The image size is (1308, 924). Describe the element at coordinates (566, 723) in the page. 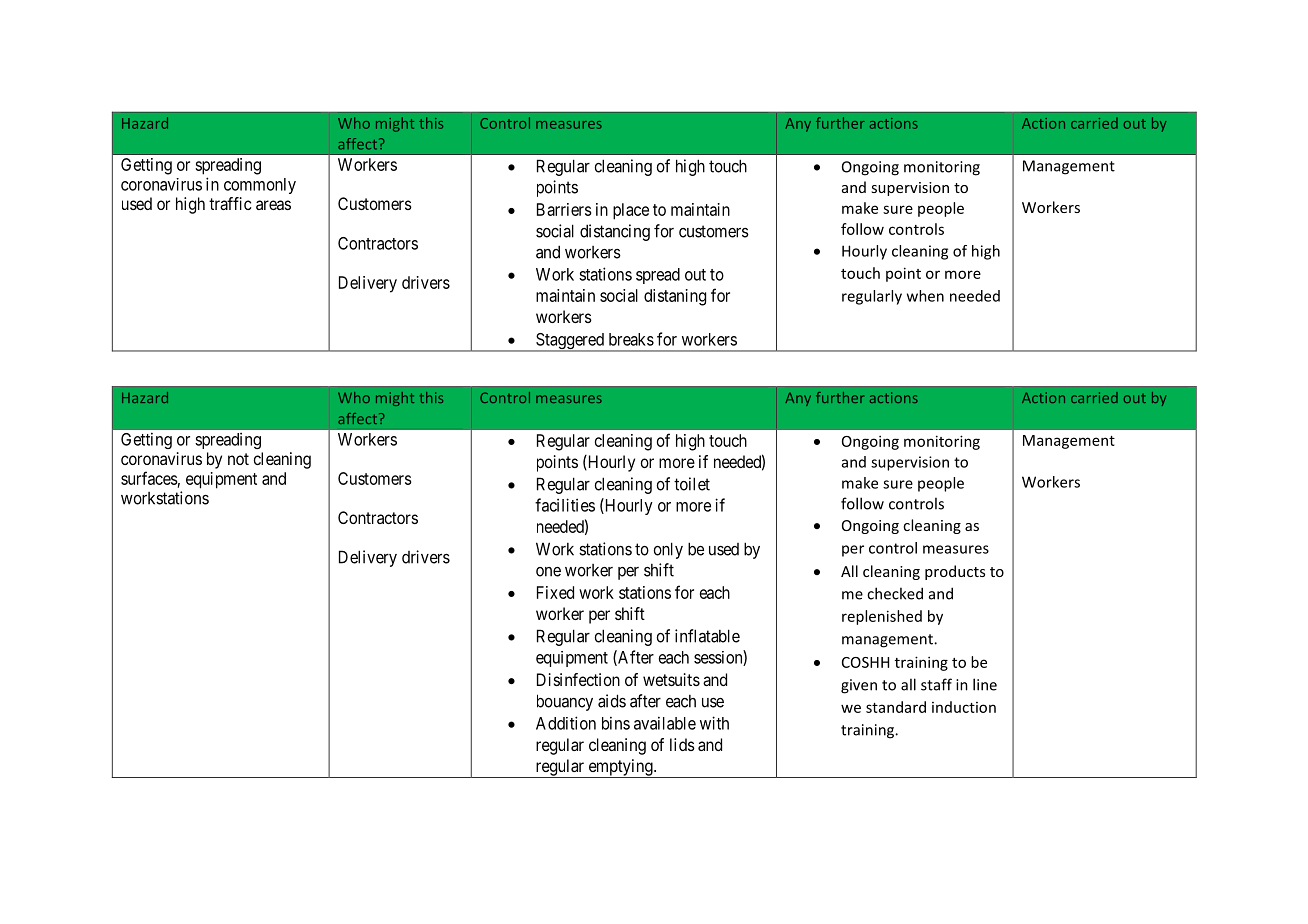

I see `Addition` at that location.
